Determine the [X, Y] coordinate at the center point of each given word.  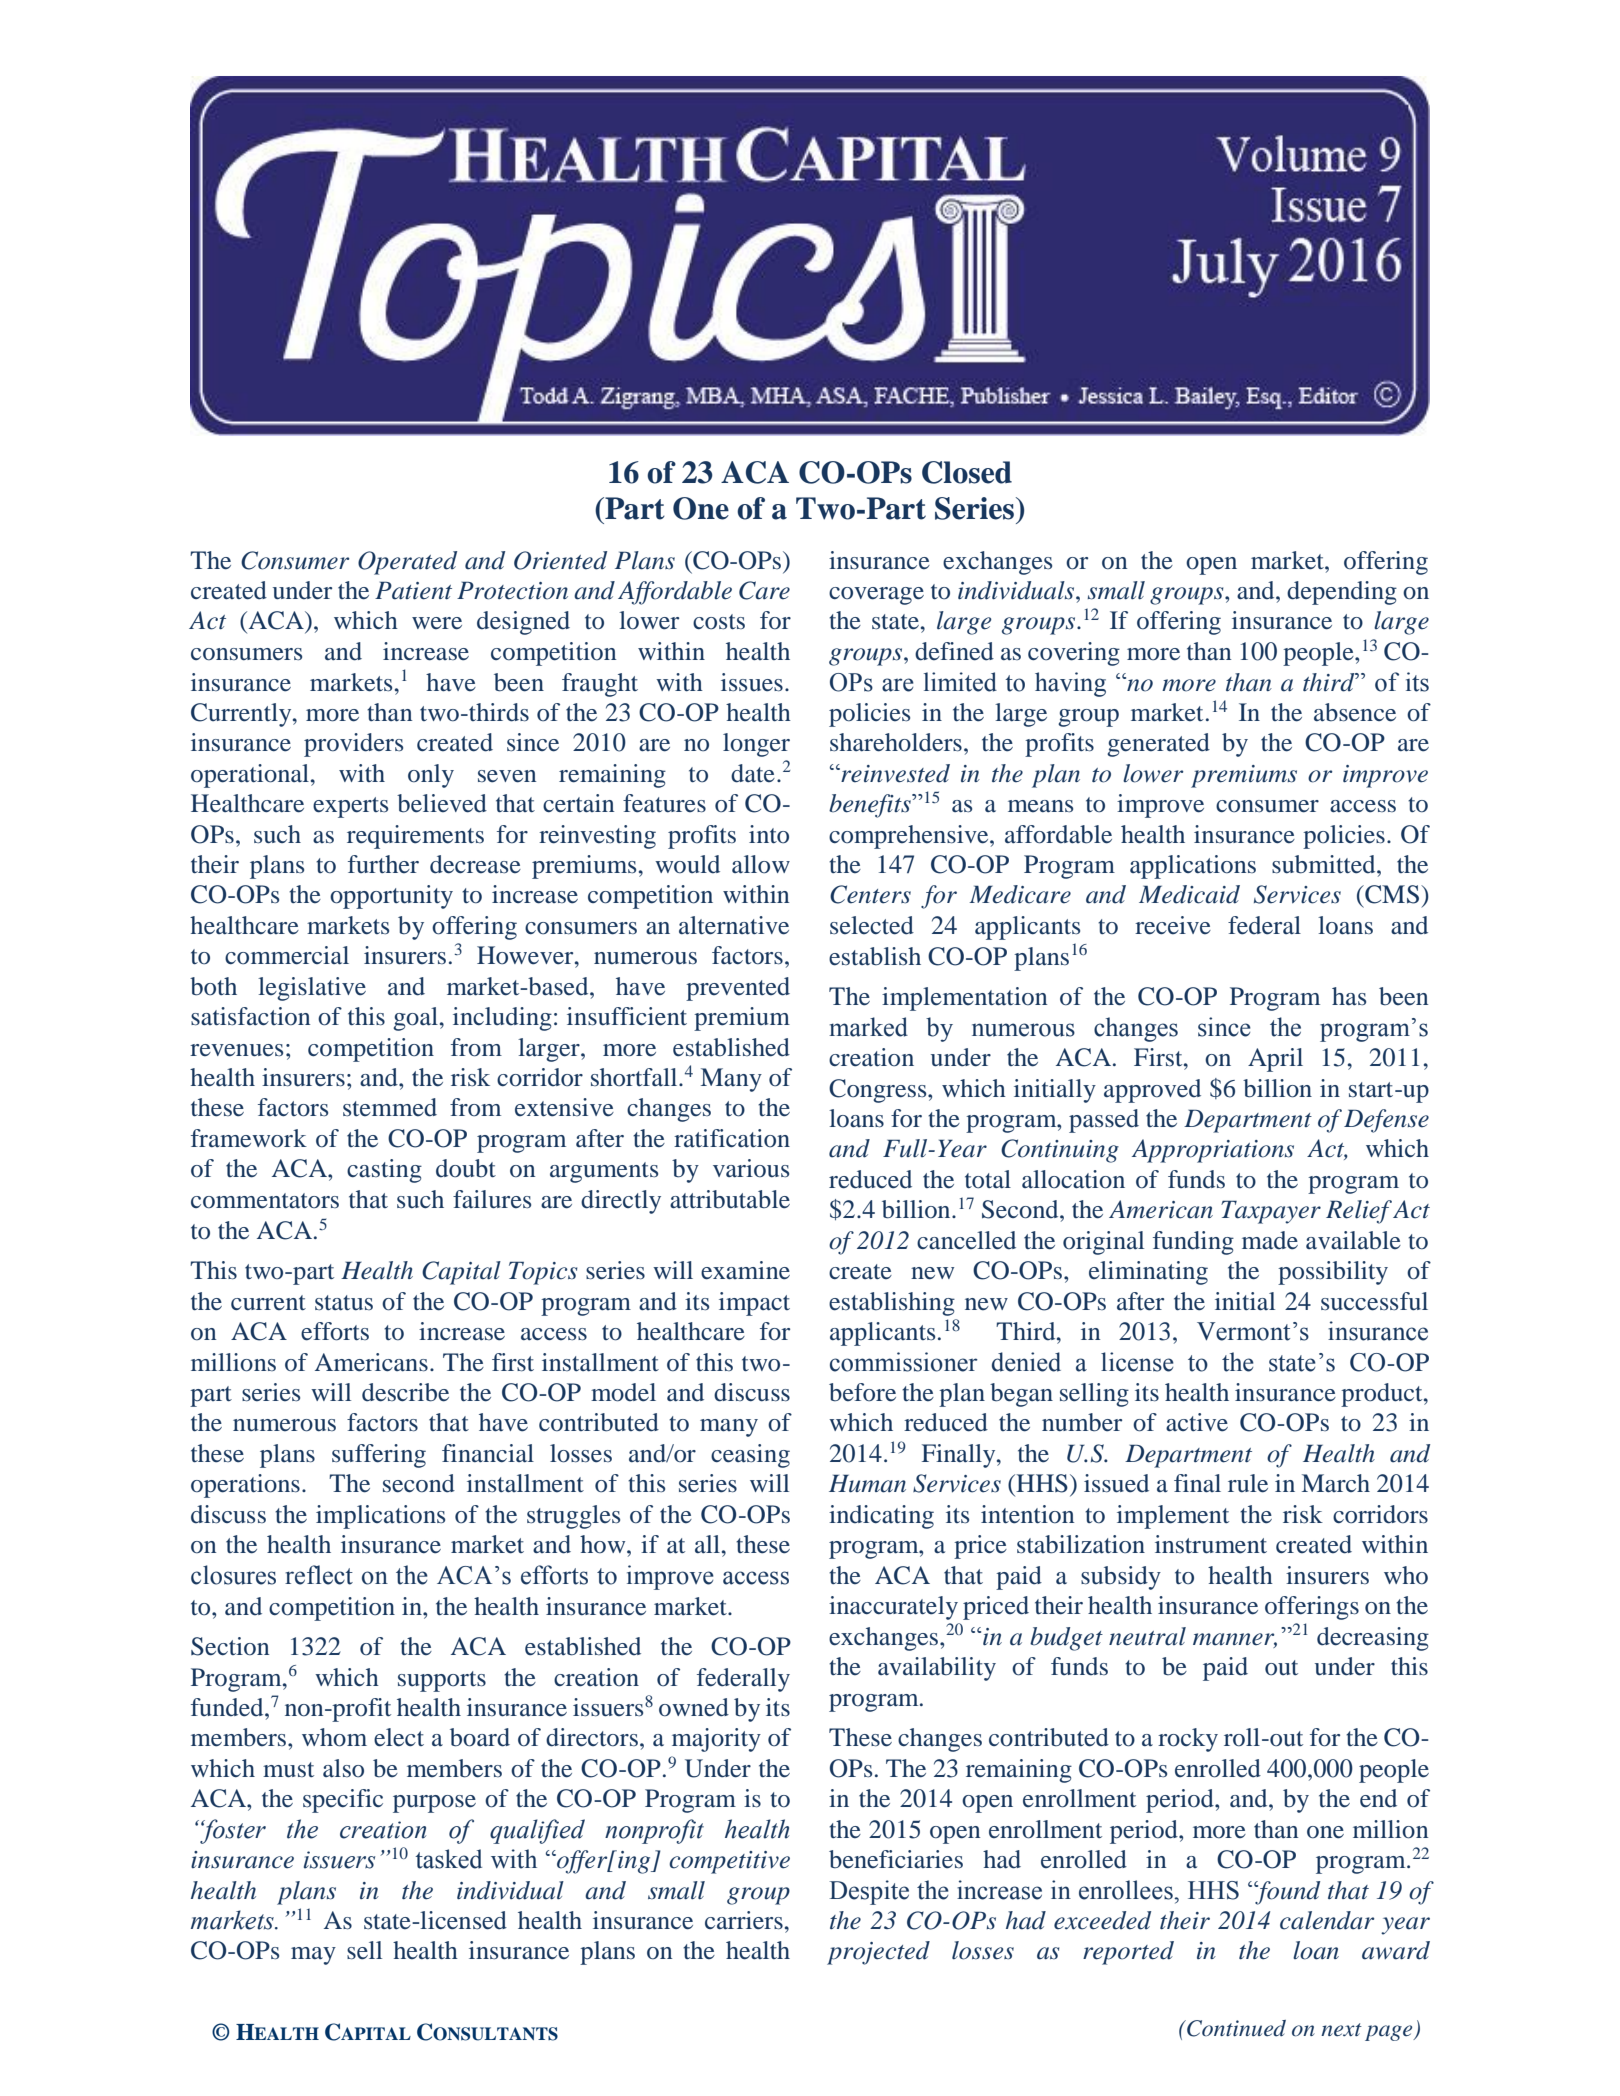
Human [867, 1483]
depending [1342, 593]
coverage [876, 596]
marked [868, 1027]
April [1275, 1060]
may [313, 1956]
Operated [407, 563]
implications [380, 1517]
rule [1248, 1483]
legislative [312, 989]
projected [878, 1953]
